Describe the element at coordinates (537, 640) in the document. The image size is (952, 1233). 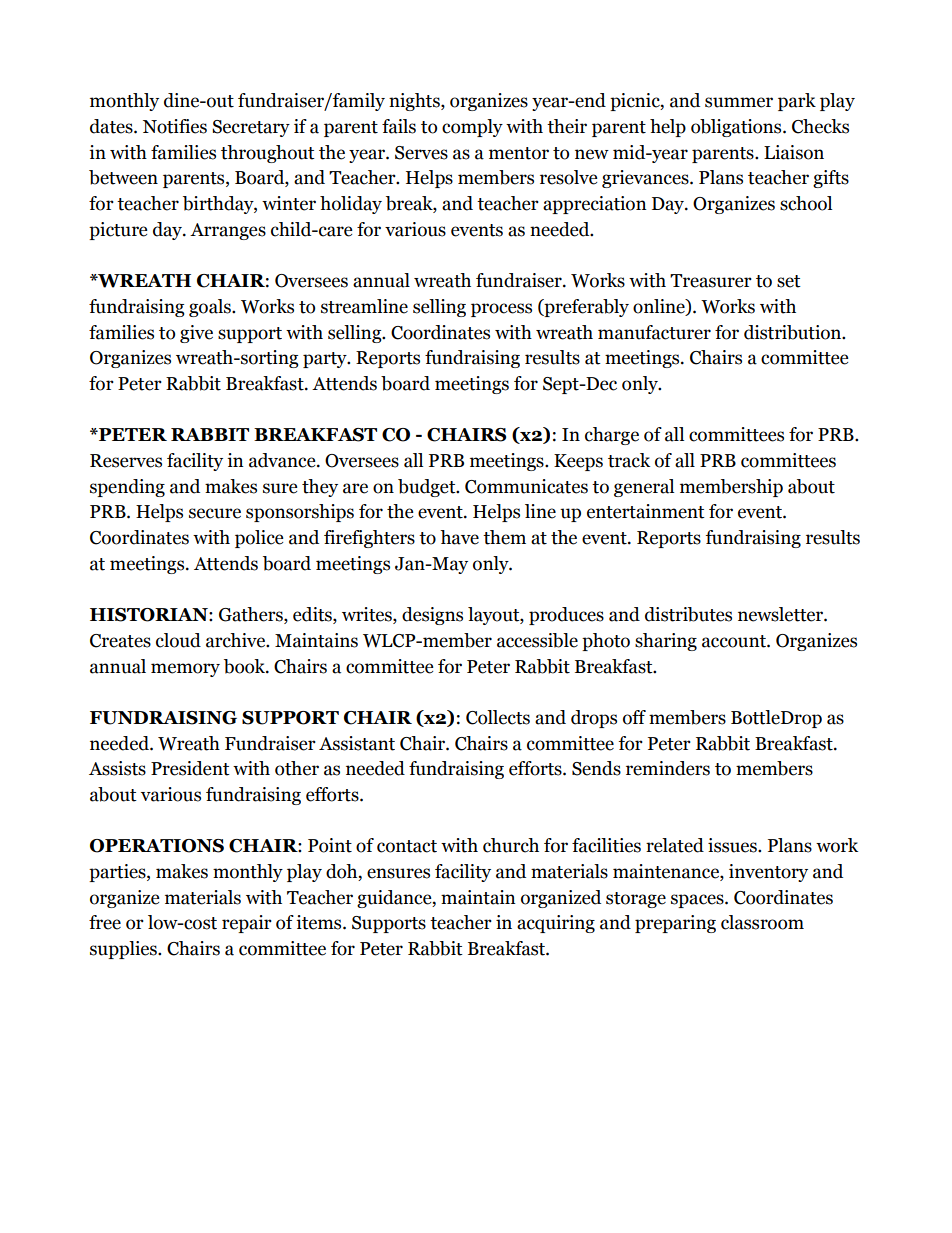
I see `accessible` at that location.
